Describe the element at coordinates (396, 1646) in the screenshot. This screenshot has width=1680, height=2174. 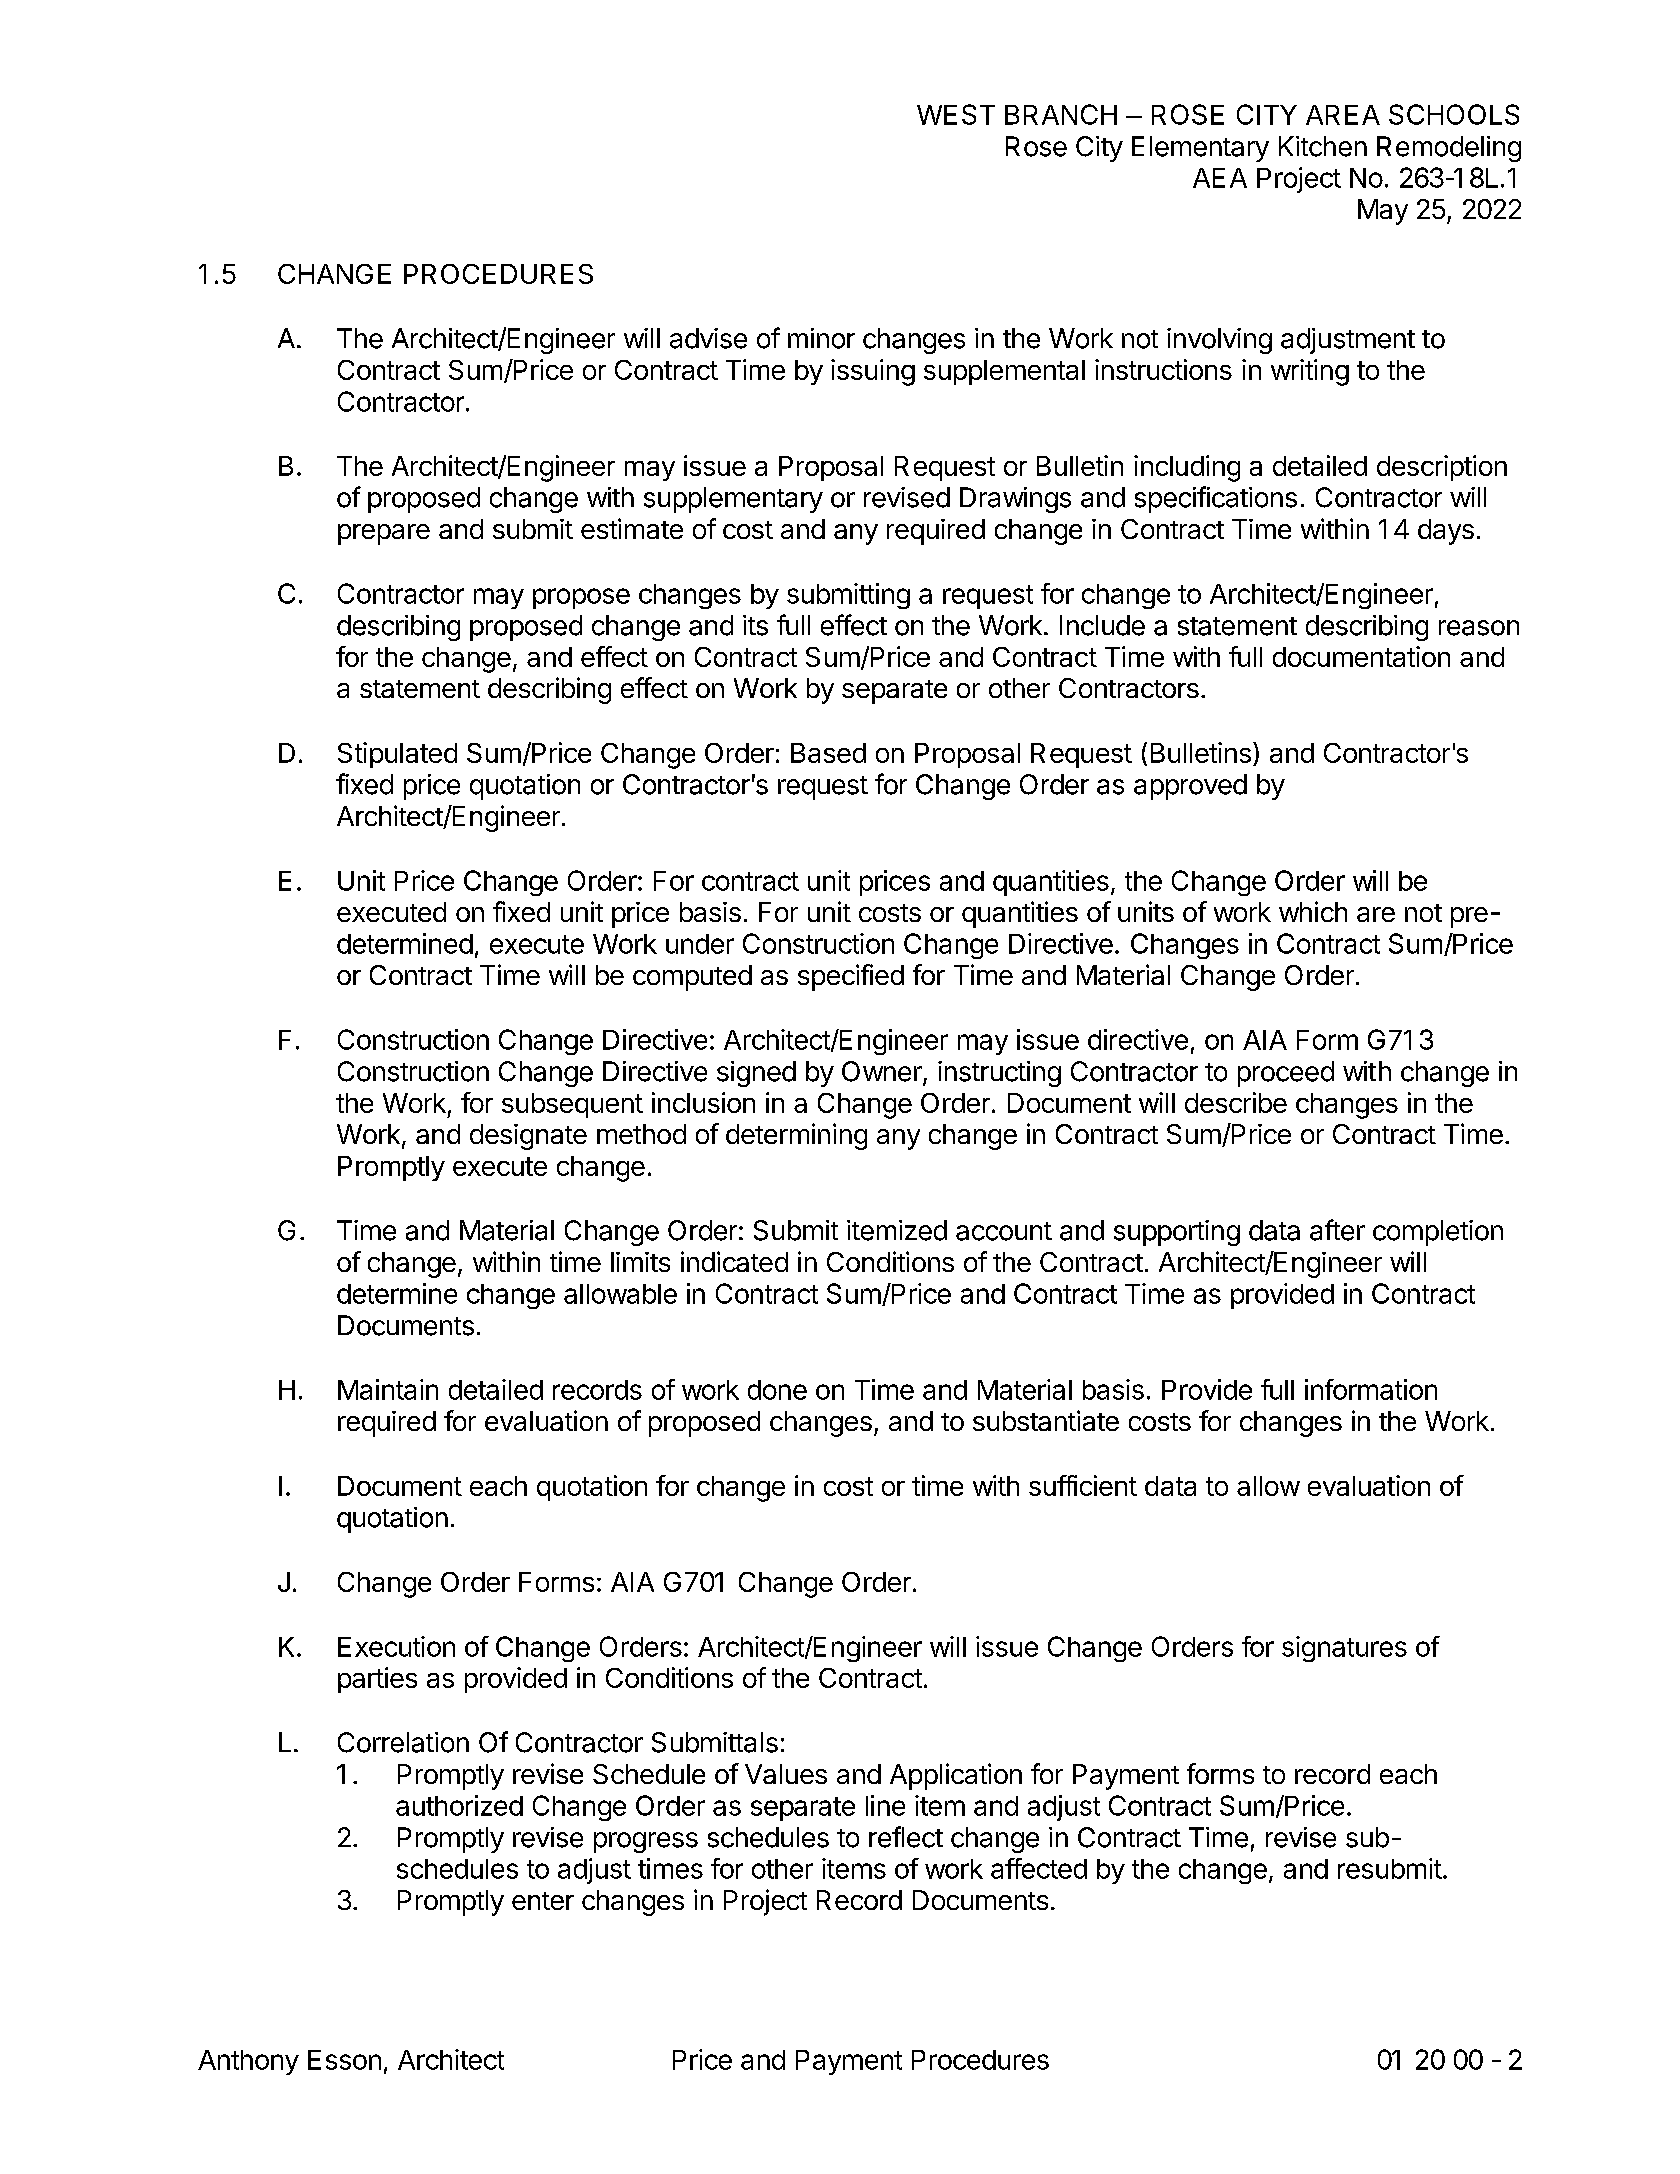
I see `Execution` at that location.
